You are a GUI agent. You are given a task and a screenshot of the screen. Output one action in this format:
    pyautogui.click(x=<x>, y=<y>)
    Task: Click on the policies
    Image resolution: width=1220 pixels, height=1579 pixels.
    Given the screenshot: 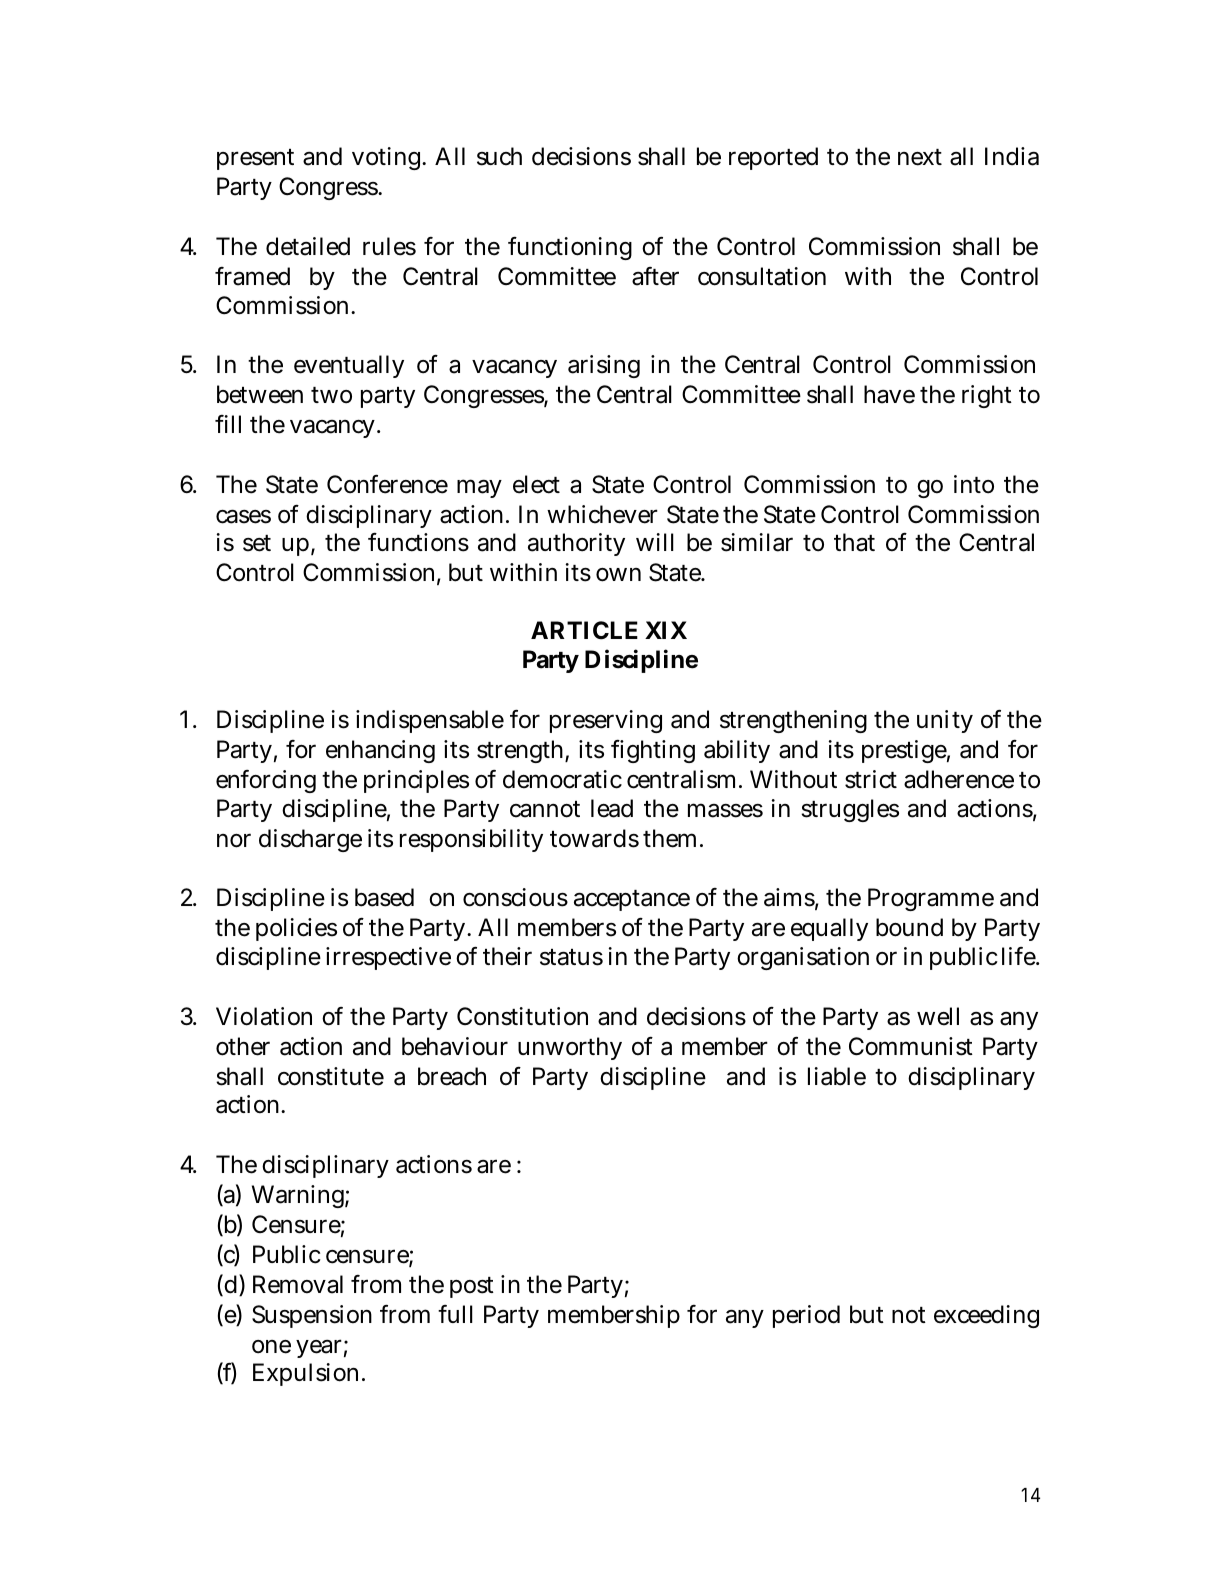 What is the action you would take?
    pyautogui.click(x=296, y=929)
